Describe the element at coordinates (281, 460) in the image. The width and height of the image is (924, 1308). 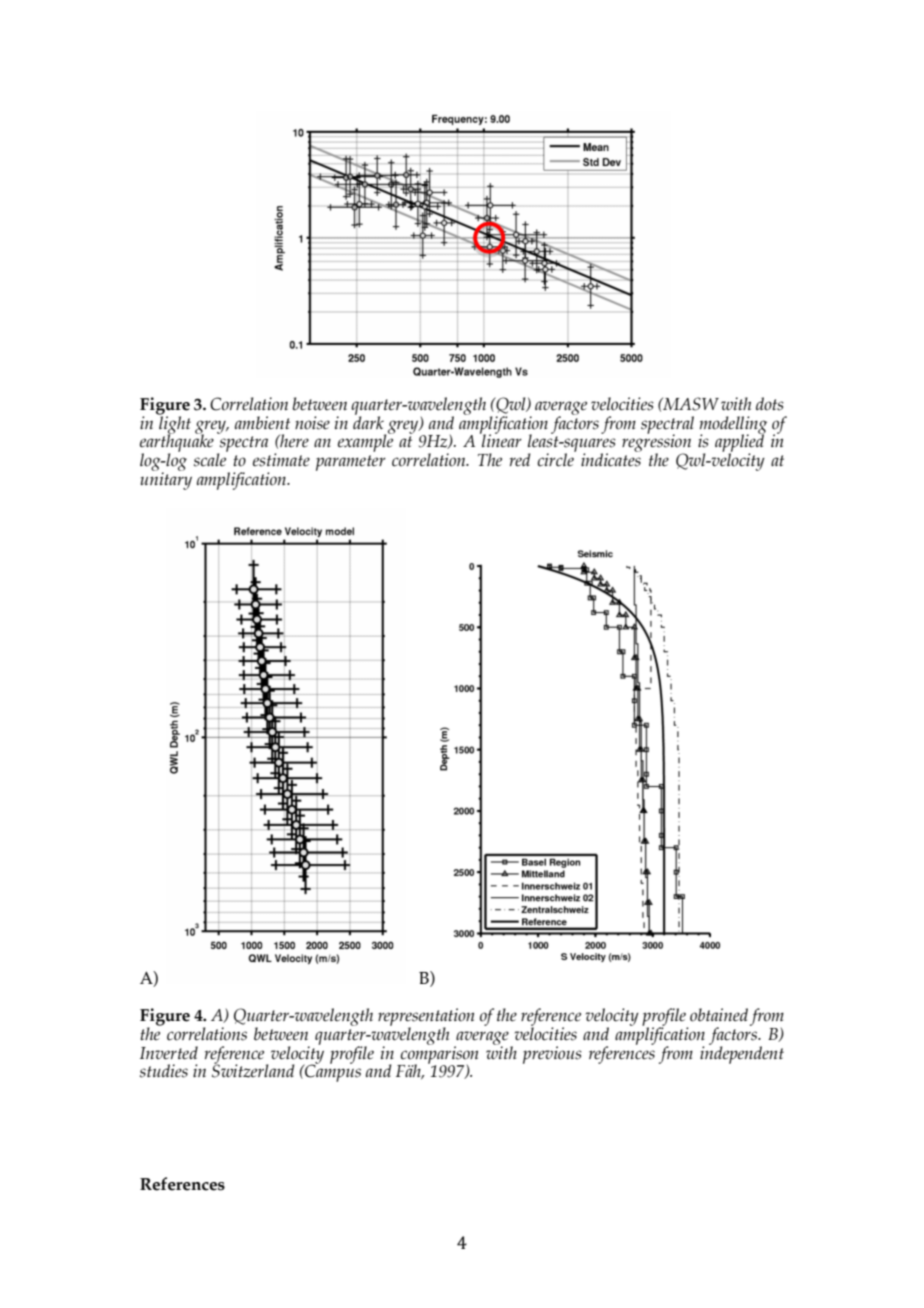
I see `estimate` at that location.
